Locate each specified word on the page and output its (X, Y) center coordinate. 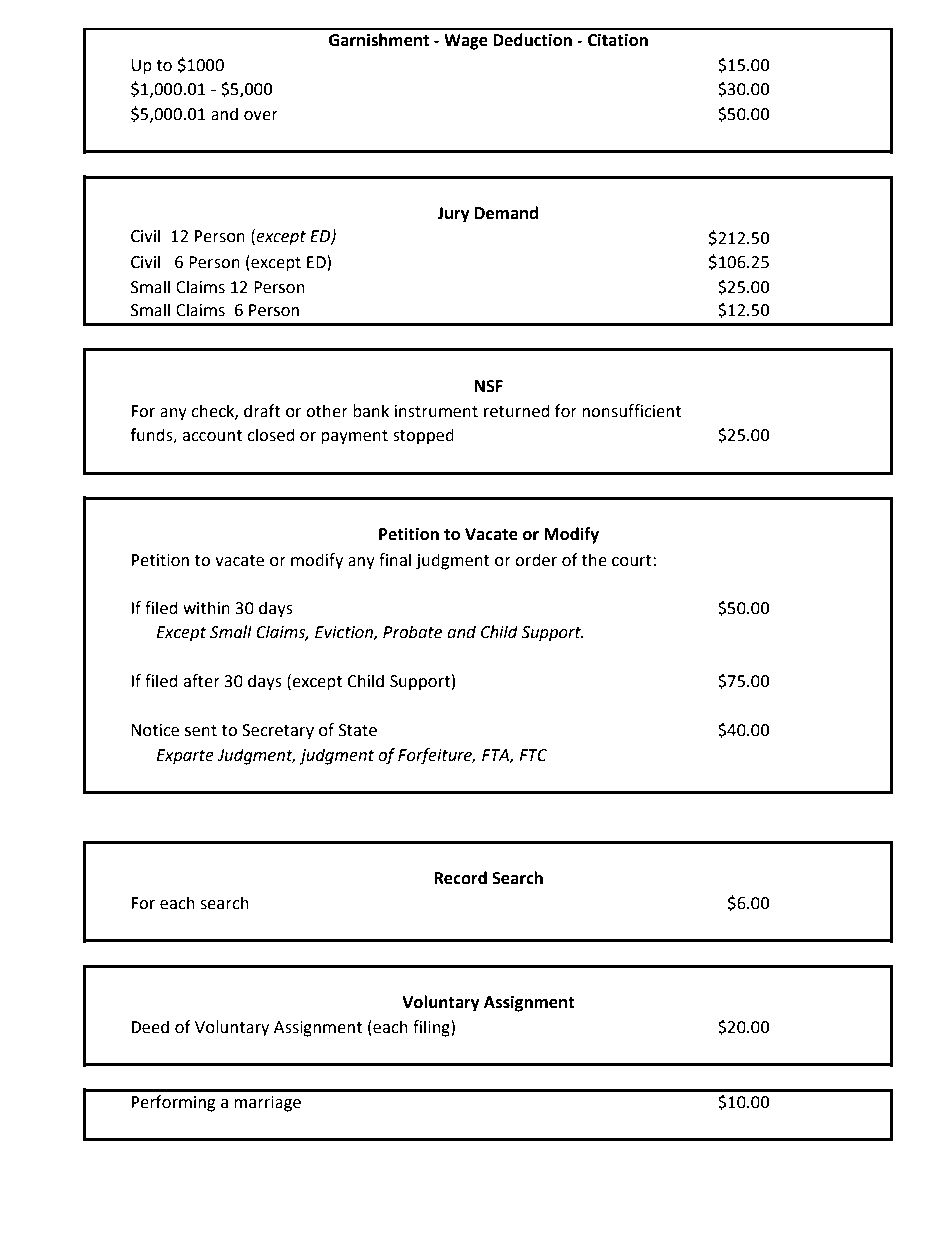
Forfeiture (436, 756)
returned (517, 411)
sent (201, 731)
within (206, 608)
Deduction (532, 40)
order (536, 560)
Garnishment (379, 40)
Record (460, 878)
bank (371, 411)
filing (432, 1028)
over (261, 116)
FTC (533, 755)
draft (262, 411)
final (395, 560)
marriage (267, 1104)
